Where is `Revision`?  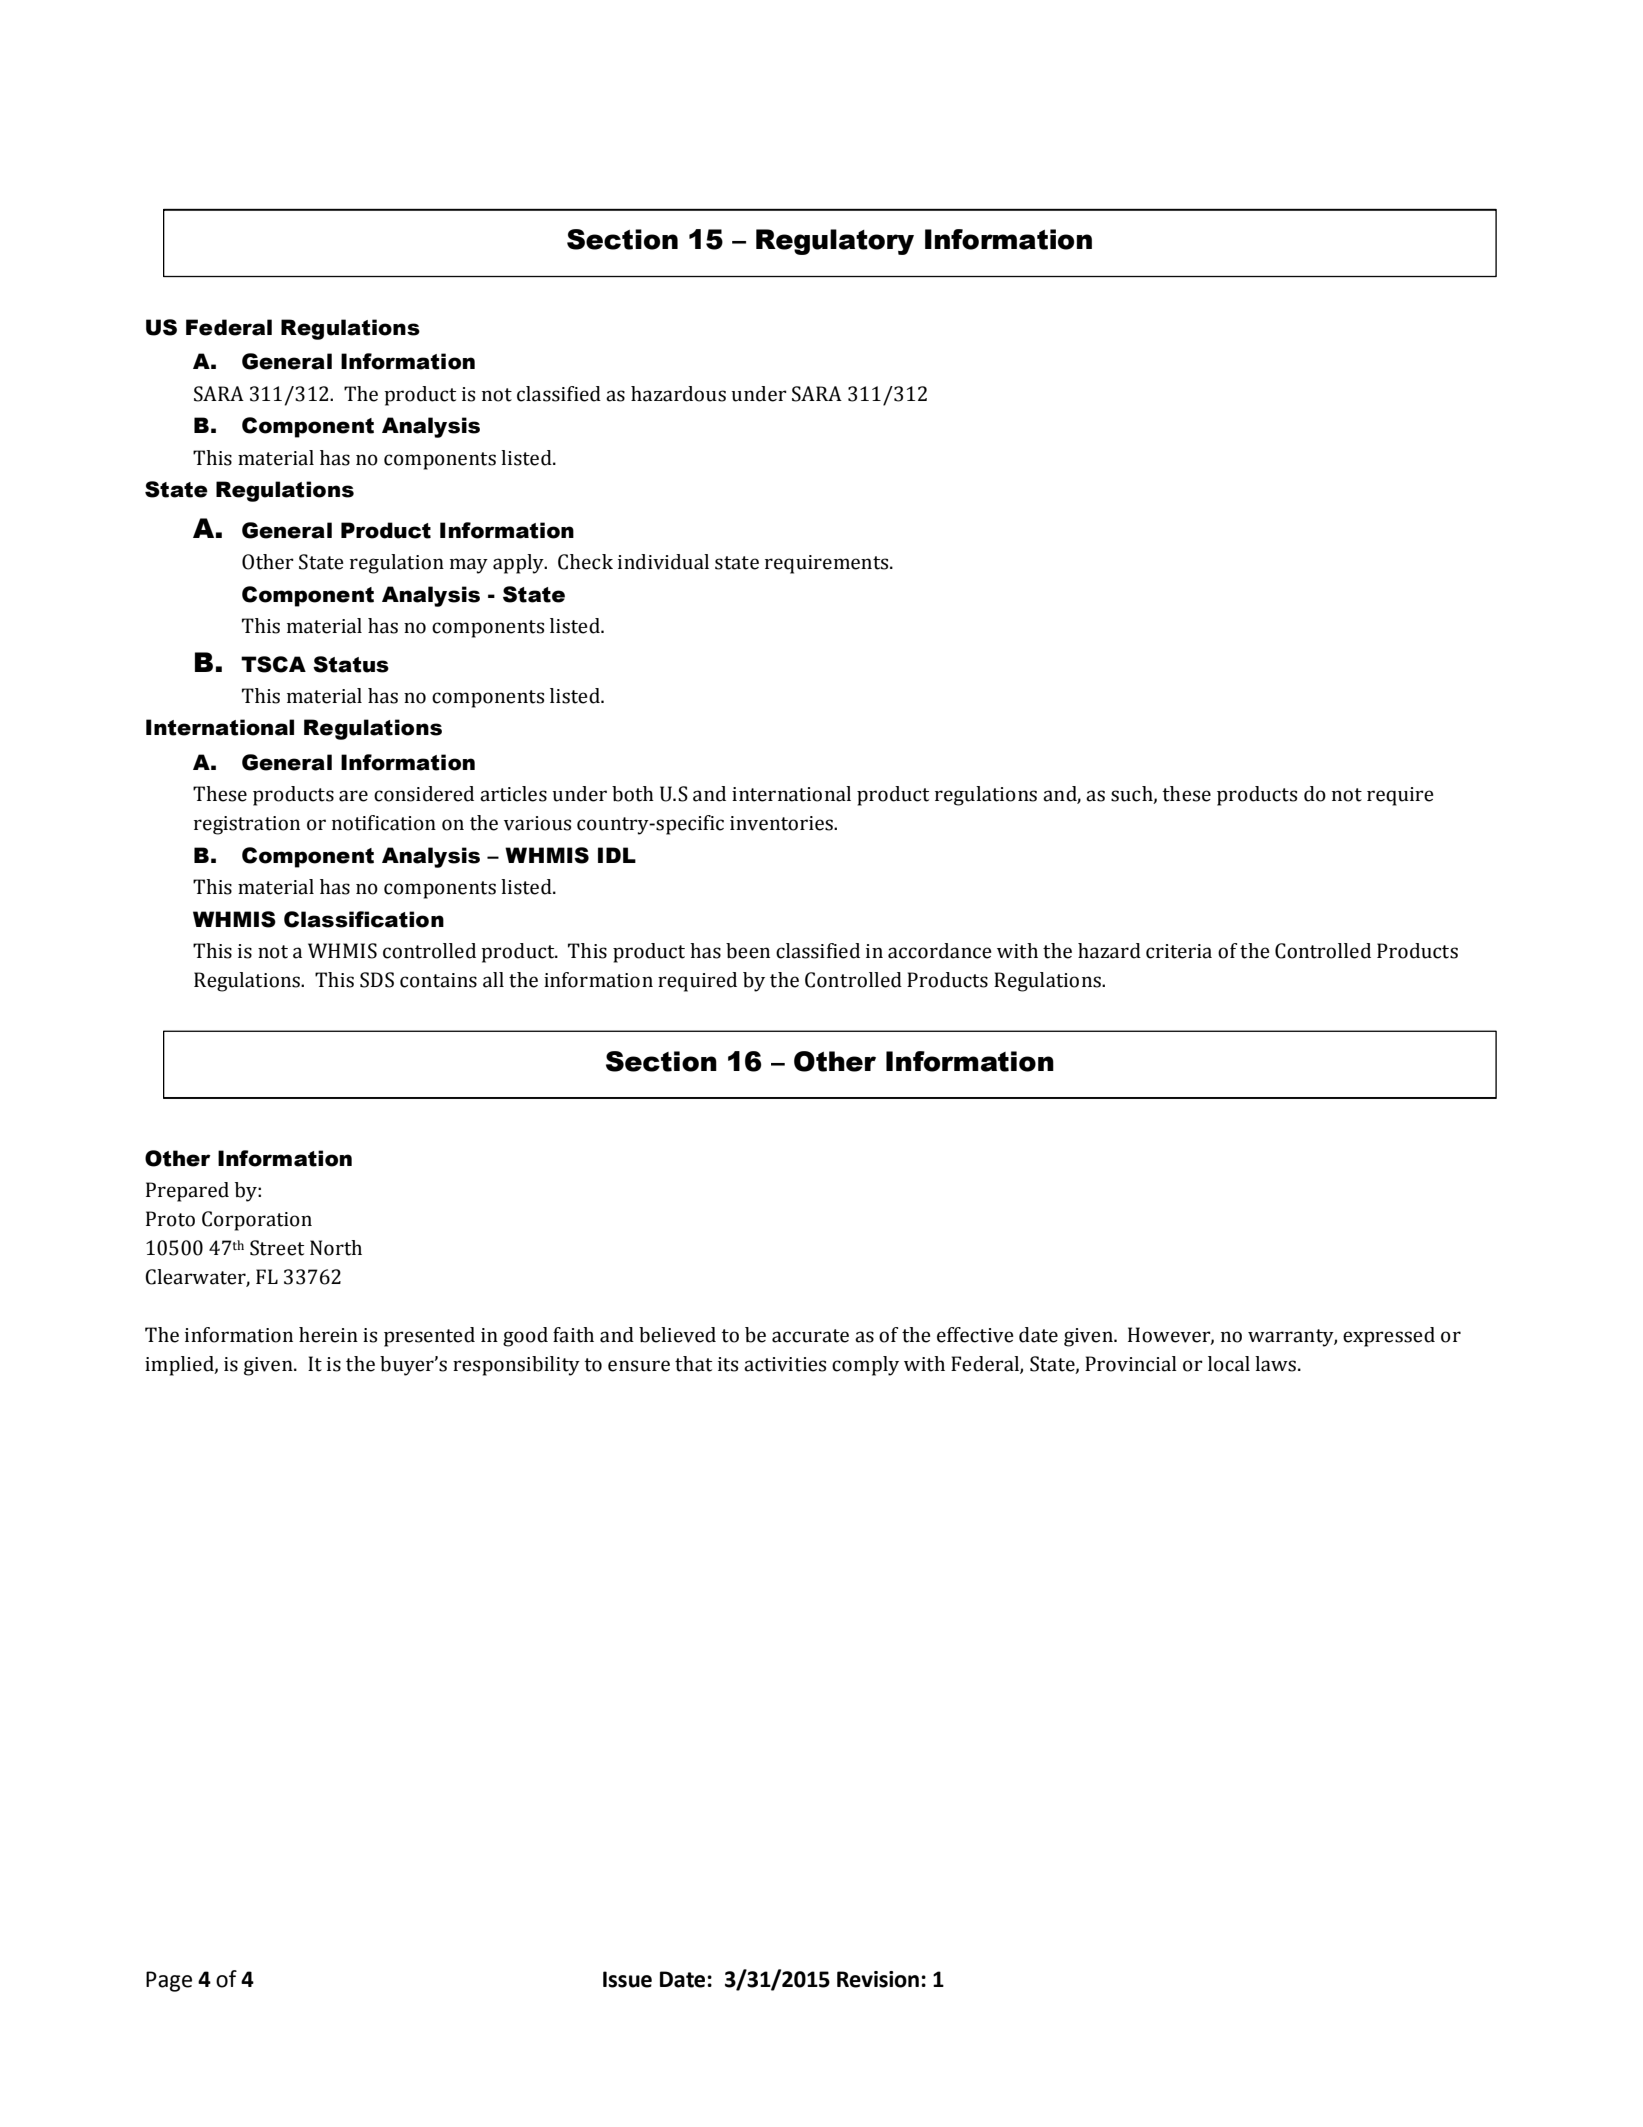
Revision is located at coordinates (878, 1979).
